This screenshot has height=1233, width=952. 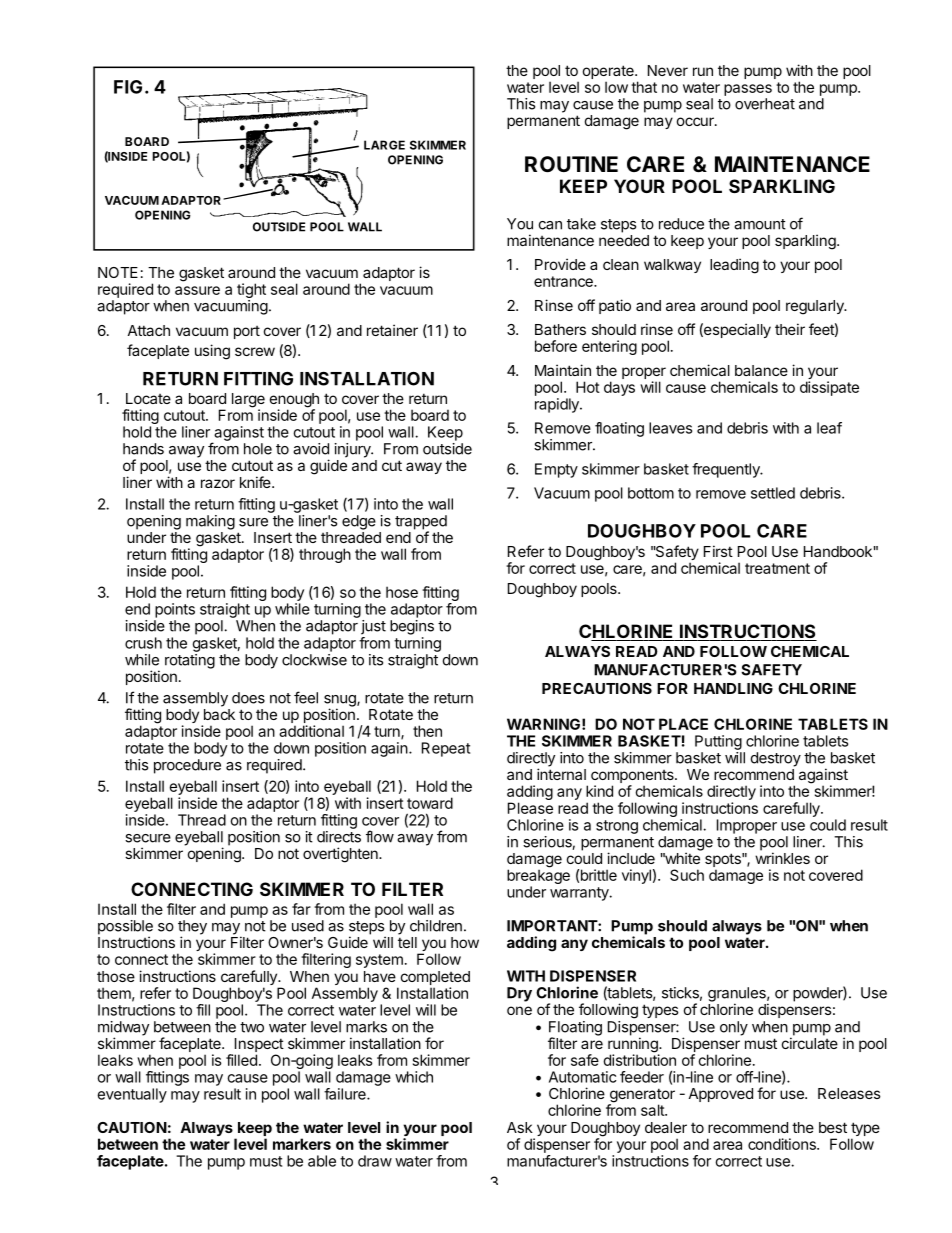 What do you see at coordinates (212, 352) in the screenshot?
I see `using` at bounding box center [212, 352].
